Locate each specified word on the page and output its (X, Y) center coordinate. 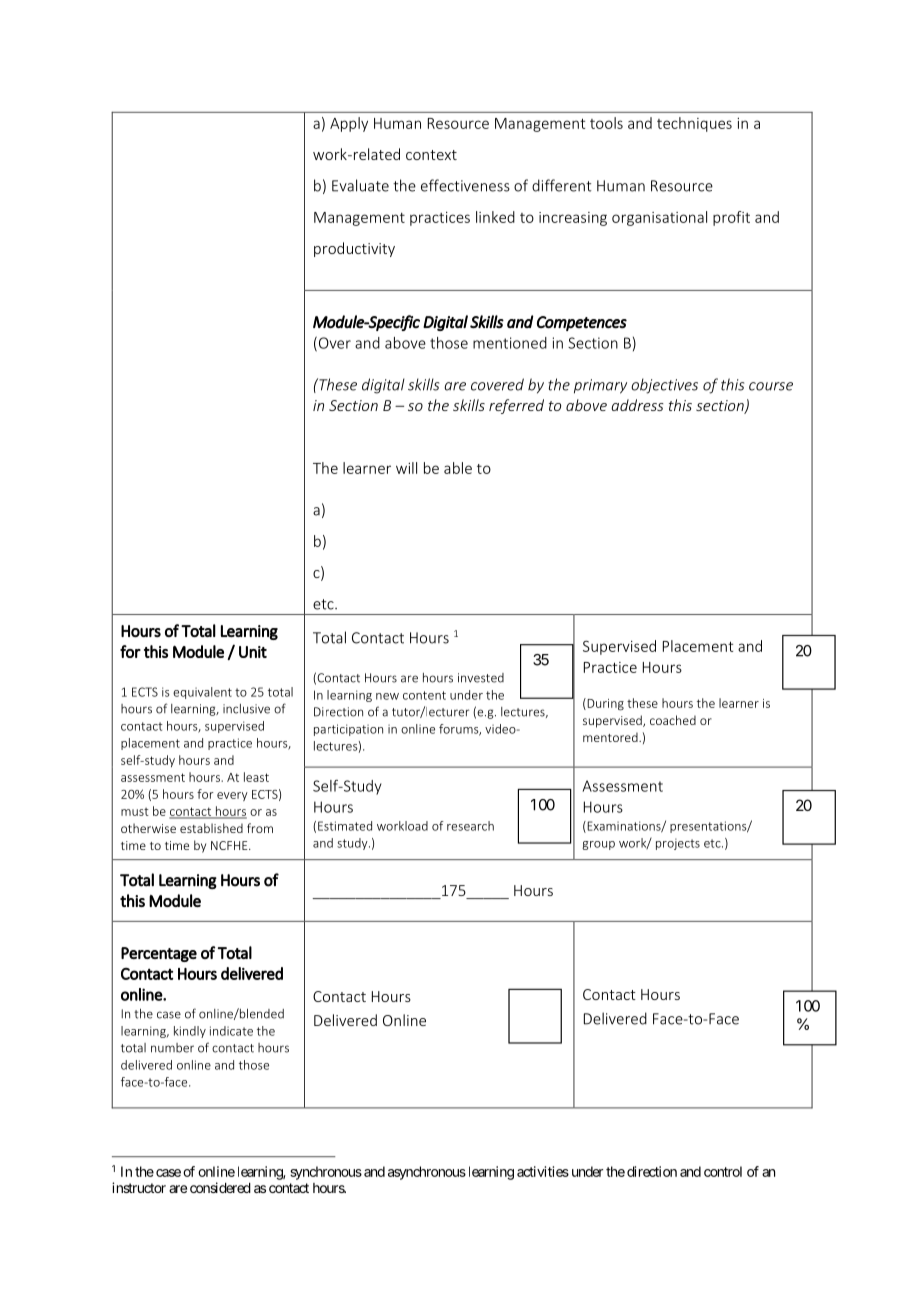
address (637, 405)
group (598, 845)
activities (543, 1171)
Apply (349, 124)
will (406, 468)
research (470, 826)
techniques (694, 124)
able (458, 468)
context (431, 155)
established (211, 828)
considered (220, 1187)
